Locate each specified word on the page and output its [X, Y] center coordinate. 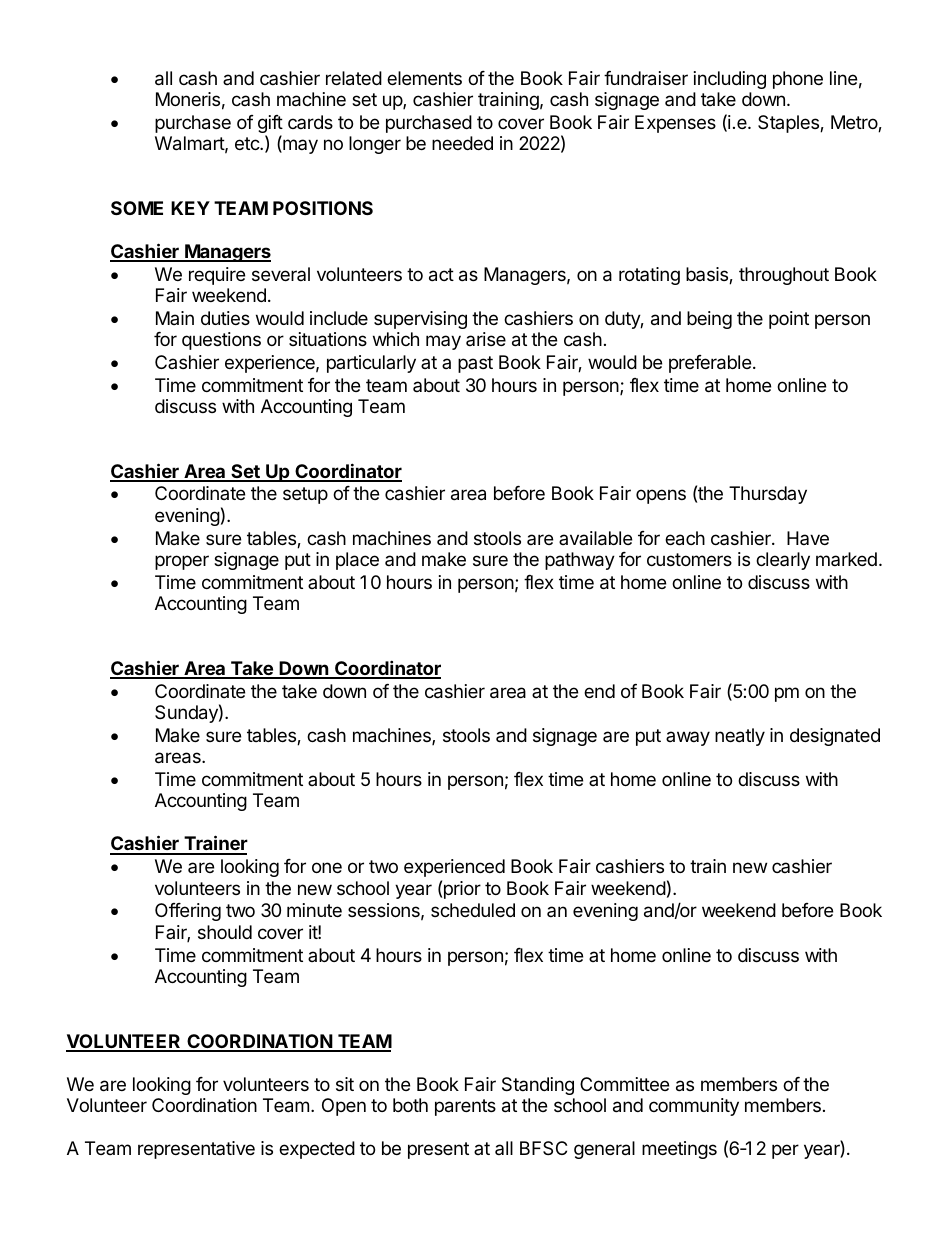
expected [317, 1150]
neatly [740, 737]
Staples [789, 124]
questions [221, 341]
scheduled [473, 910]
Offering [188, 912]
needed [462, 143]
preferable [710, 364]
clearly [783, 561]
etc [248, 143]
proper [182, 562]
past [475, 364]
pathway [580, 561]
